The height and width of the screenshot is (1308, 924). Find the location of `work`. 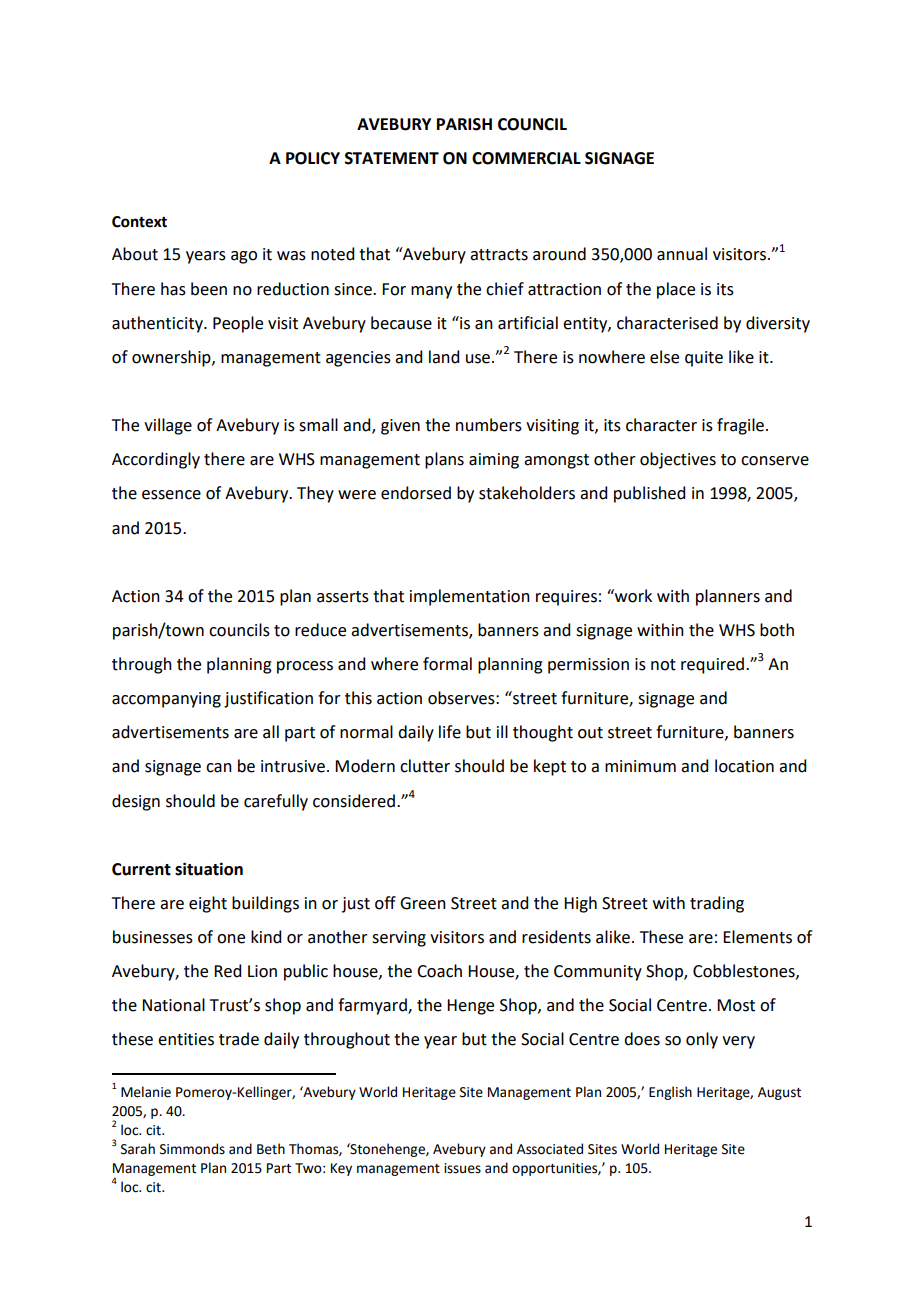

work is located at coordinates (632, 596).
